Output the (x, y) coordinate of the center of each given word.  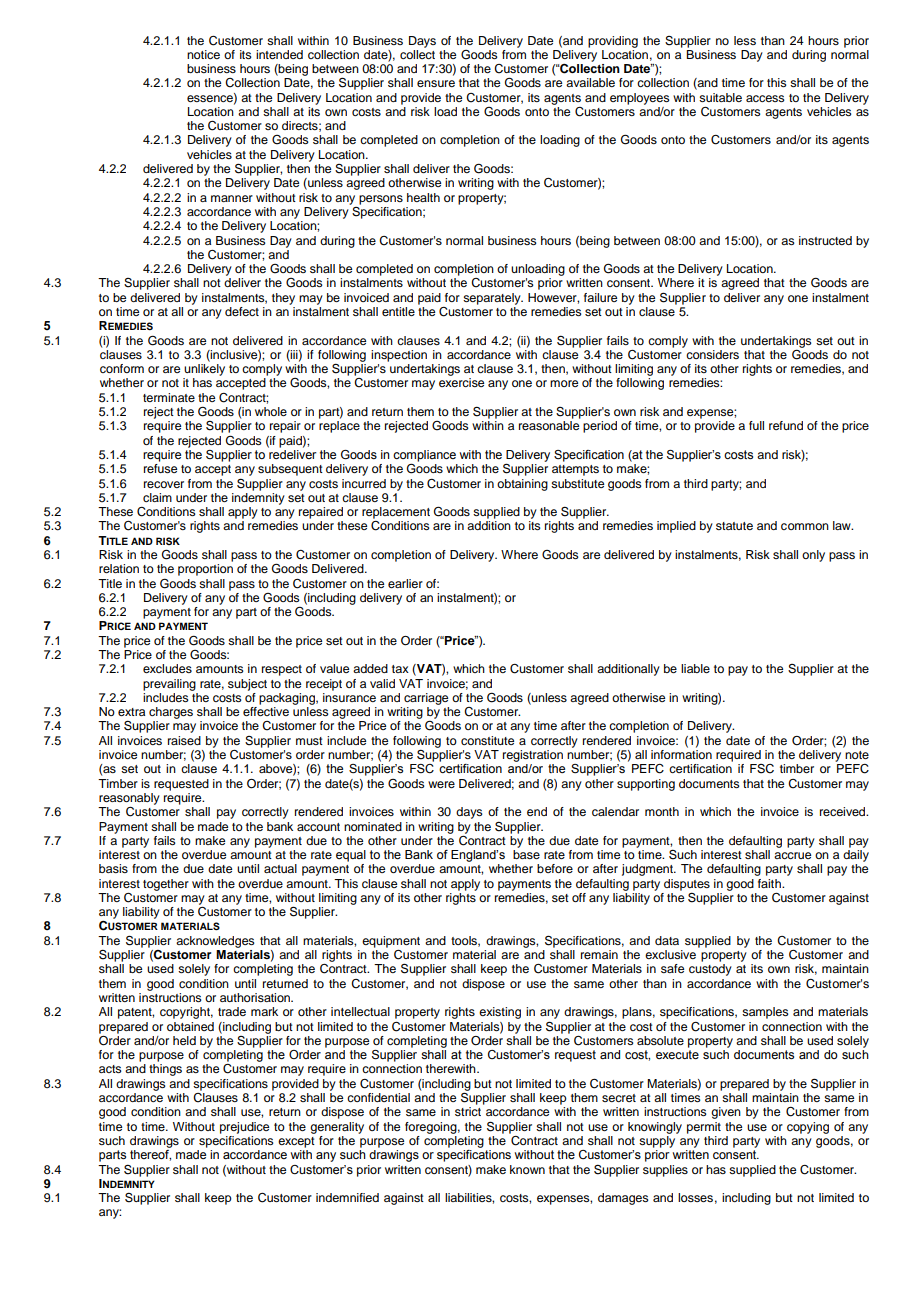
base (526, 854)
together (166, 885)
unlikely (204, 370)
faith (771, 883)
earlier (405, 583)
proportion (205, 570)
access (765, 98)
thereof (150, 1155)
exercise (461, 382)
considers (712, 354)
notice (203, 54)
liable (695, 668)
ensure (436, 83)
